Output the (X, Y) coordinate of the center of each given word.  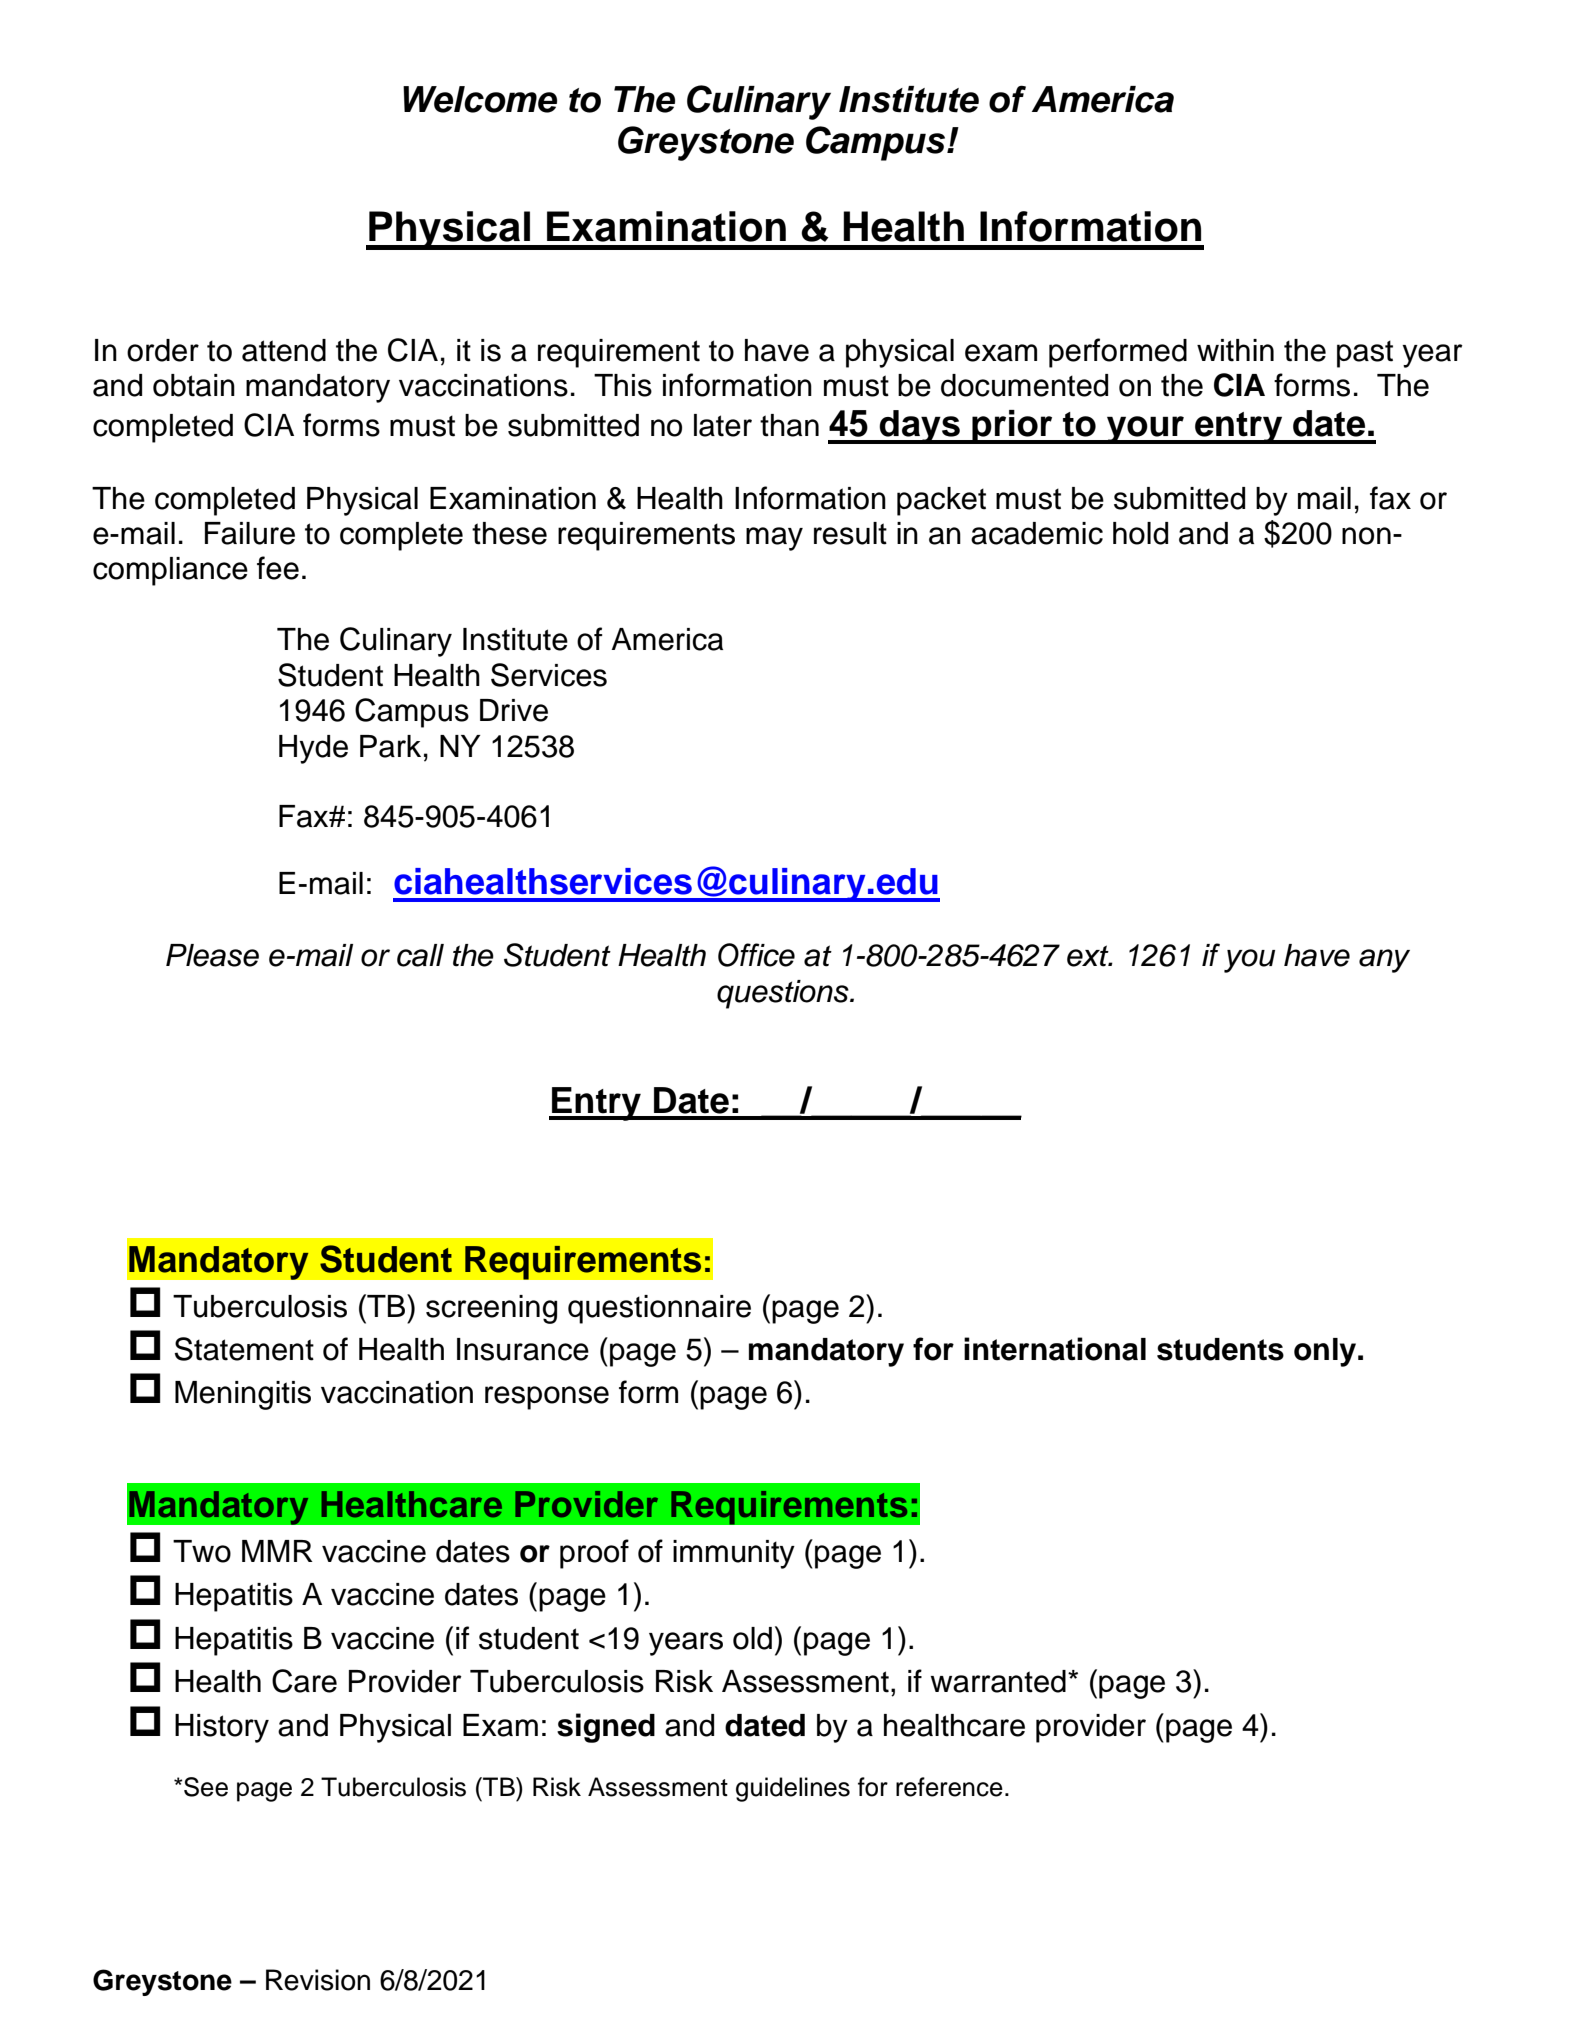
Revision (318, 1980)
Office (756, 955)
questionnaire (659, 1309)
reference (949, 1787)
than (789, 425)
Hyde (313, 749)
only (1325, 1352)
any (1384, 961)
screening (491, 1309)
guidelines (793, 1789)
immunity (734, 1554)
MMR (277, 1551)
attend (284, 350)
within (1235, 350)
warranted (998, 1681)
